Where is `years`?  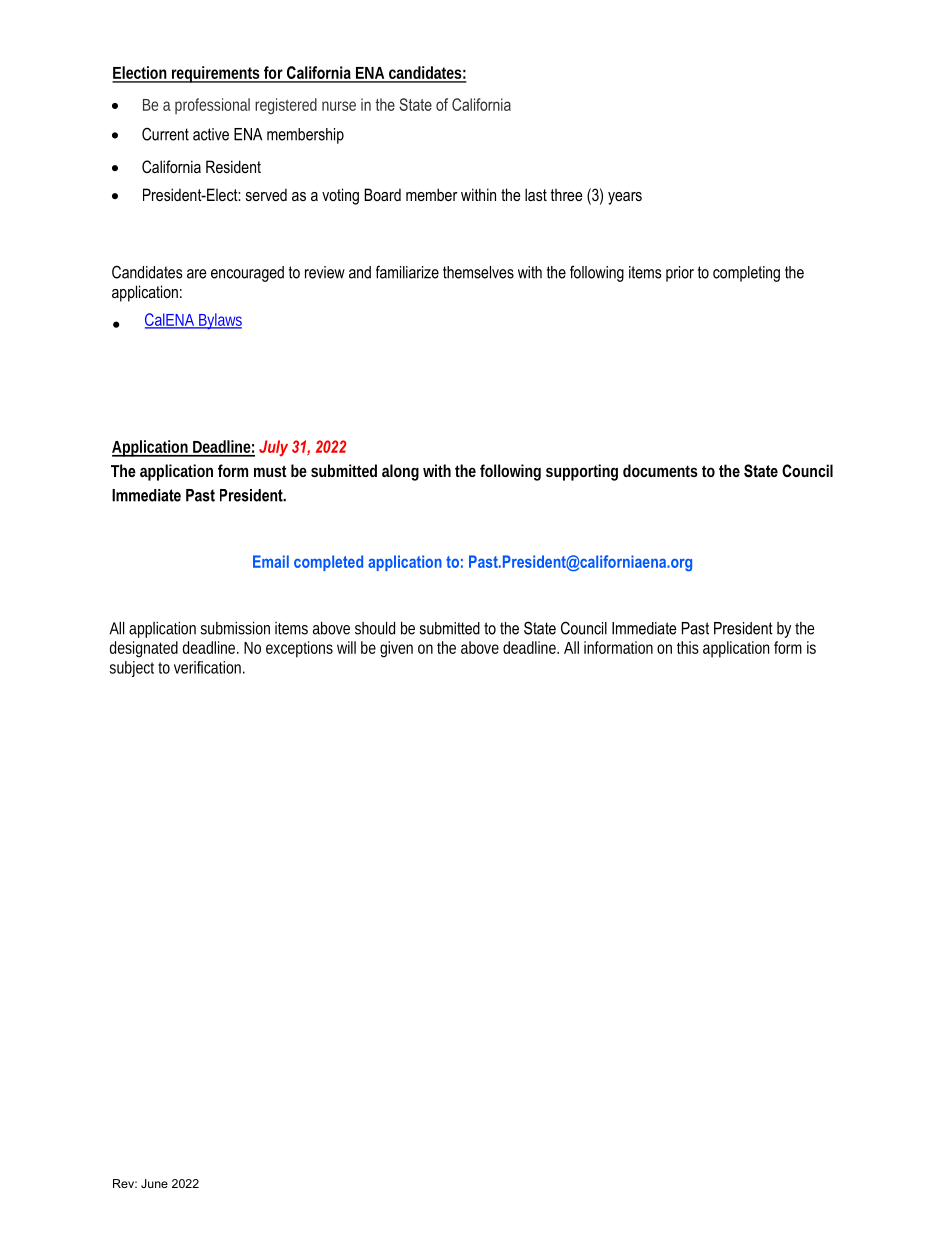 years is located at coordinates (625, 198).
